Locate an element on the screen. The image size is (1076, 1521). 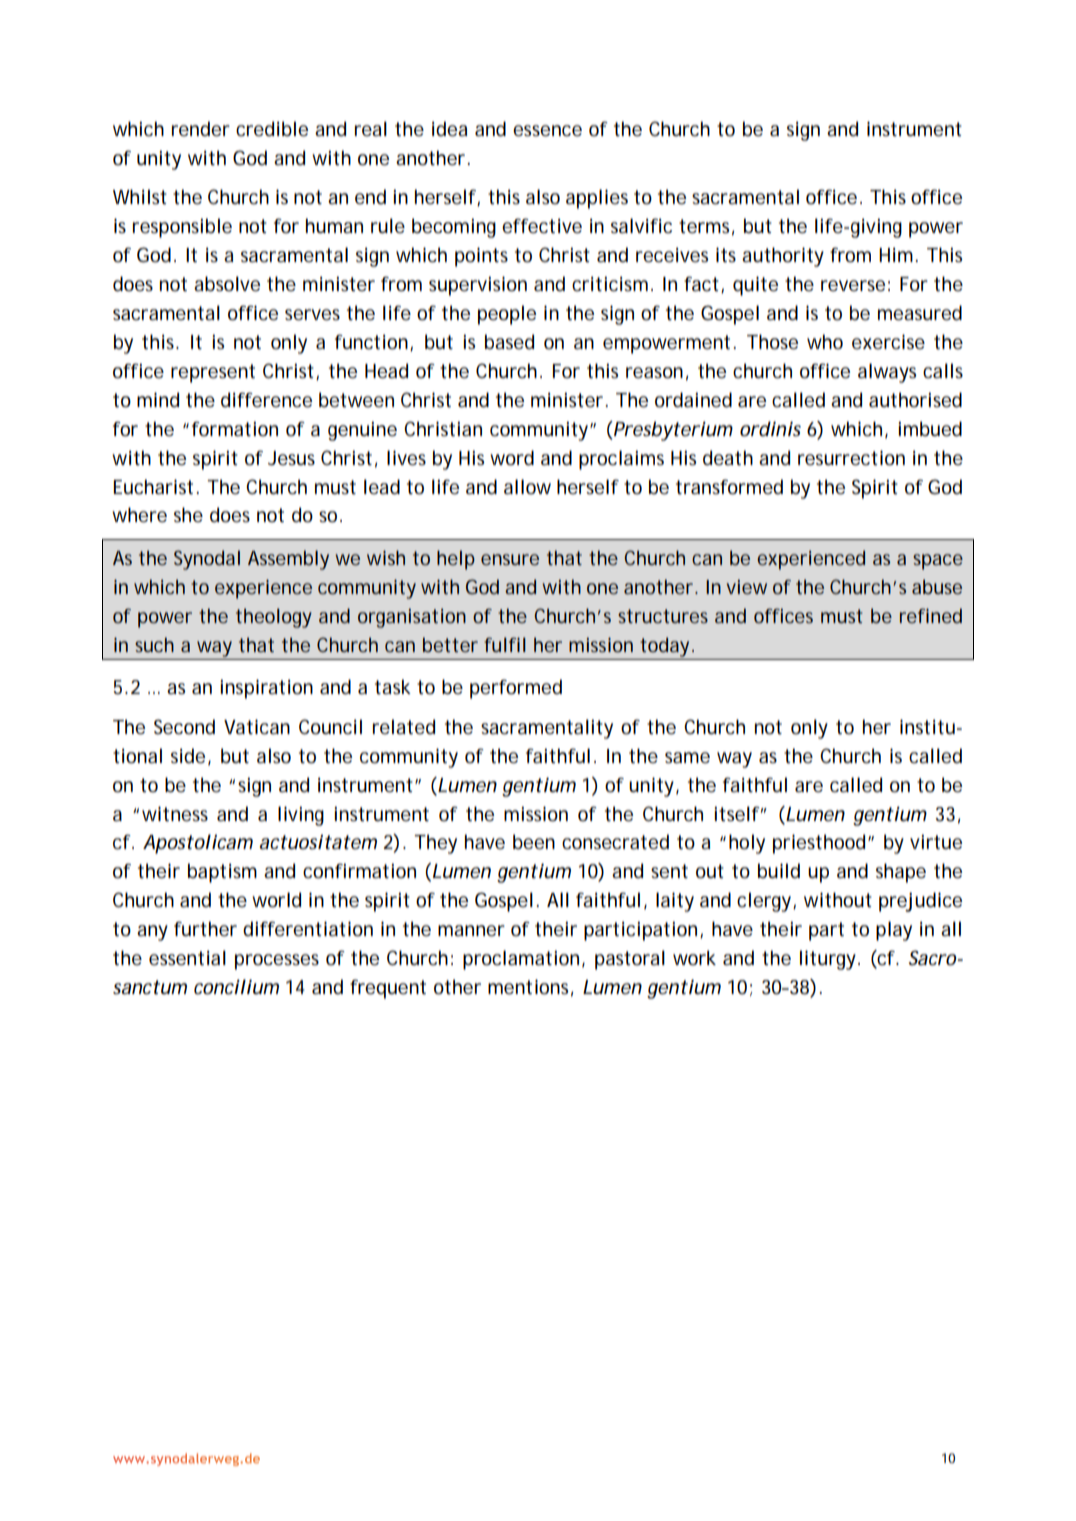
based is located at coordinates (509, 342).
